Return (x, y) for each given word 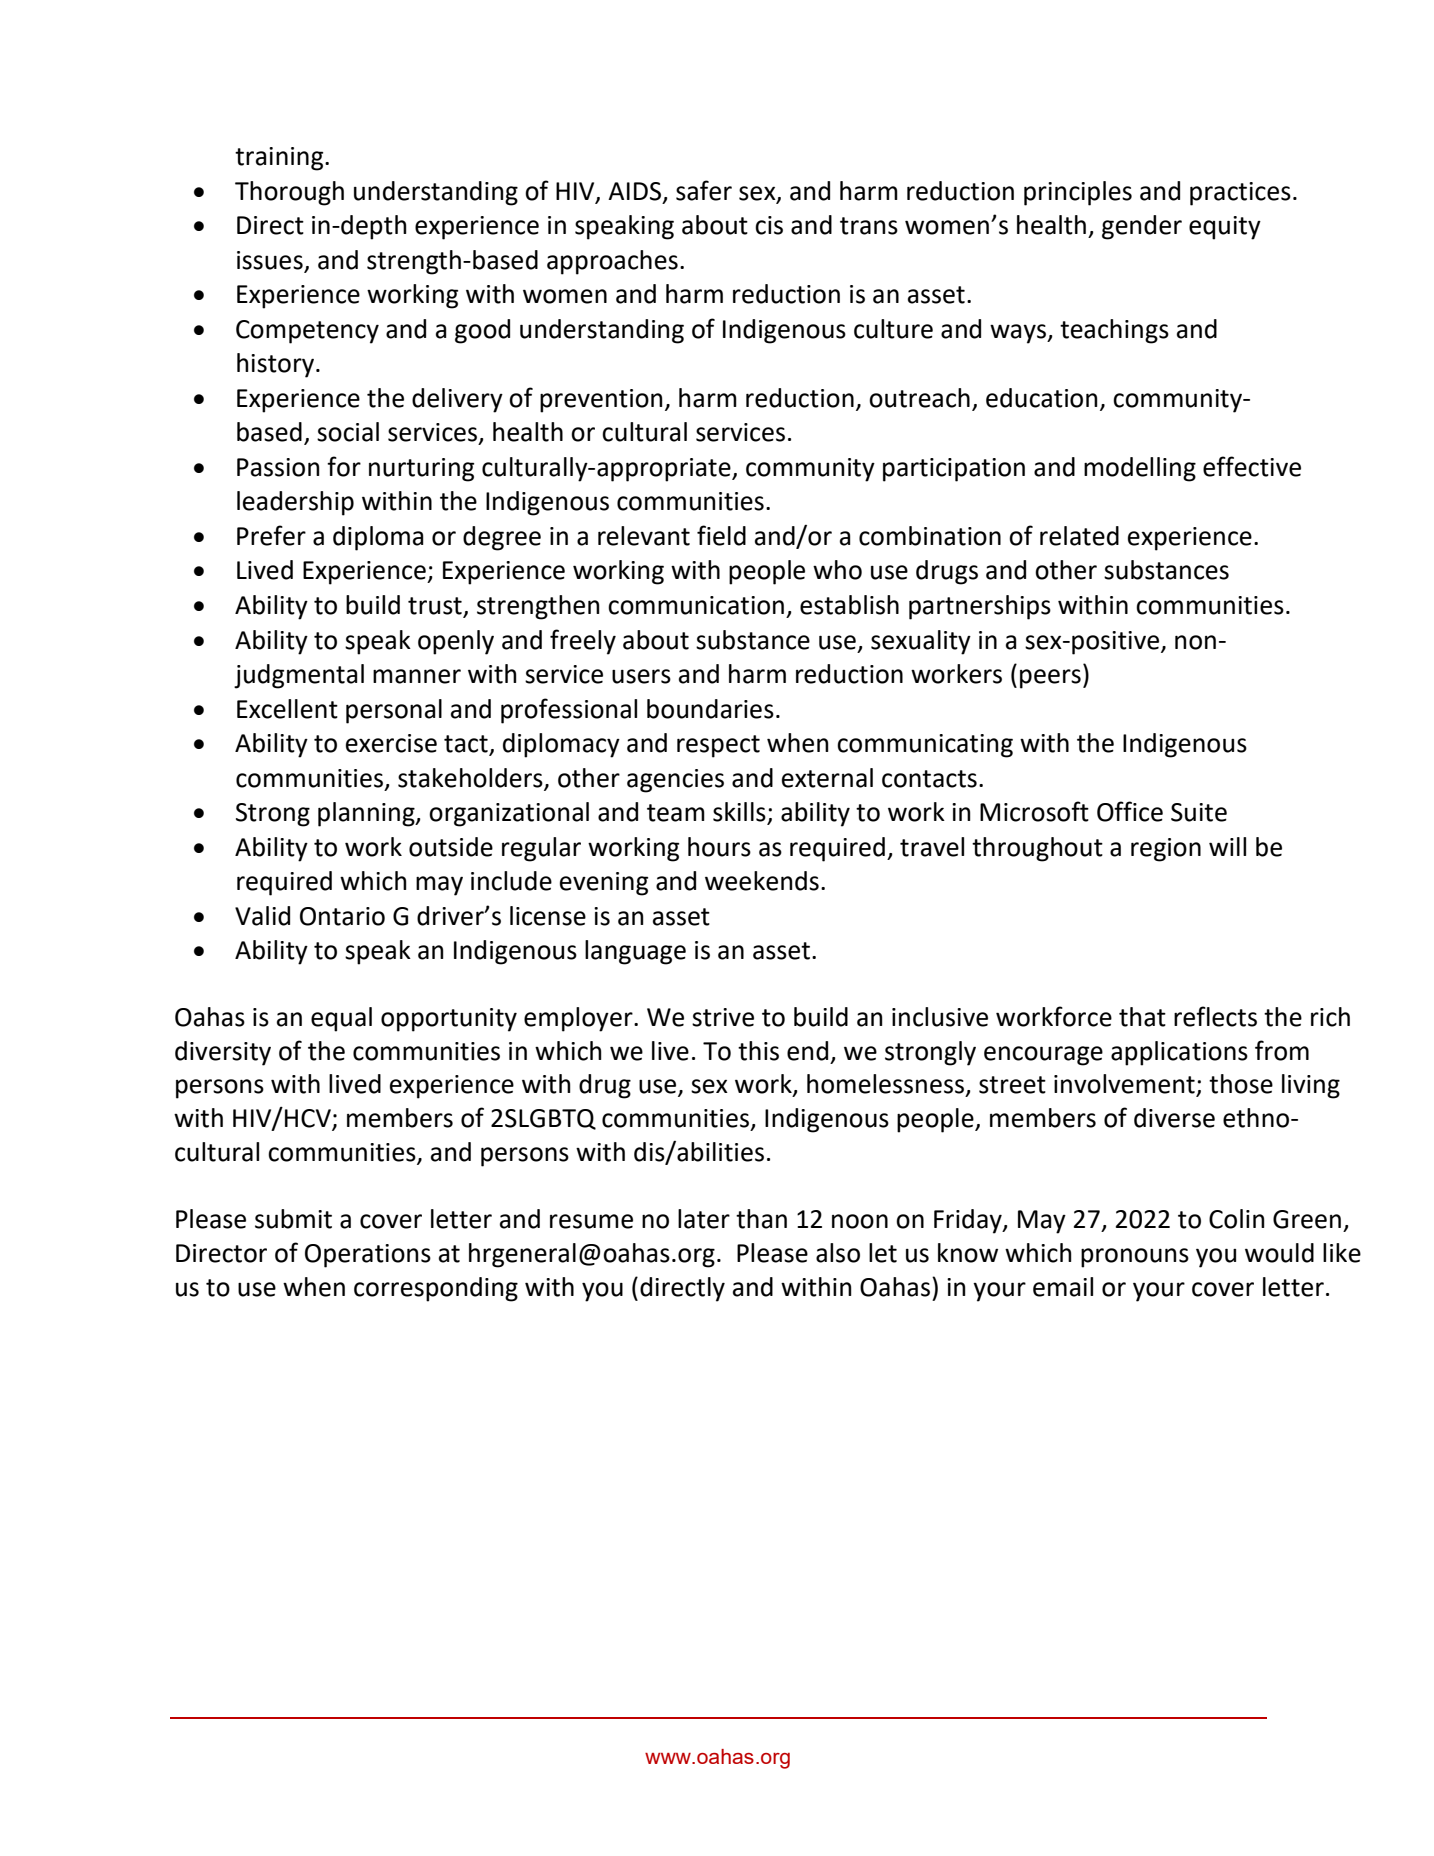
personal (394, 711)
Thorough (289, 193)
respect (718, 746)
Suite (1199, 812)
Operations (368, 1256)
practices (1240, 194)
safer (704, 190)
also (838, 1253)
